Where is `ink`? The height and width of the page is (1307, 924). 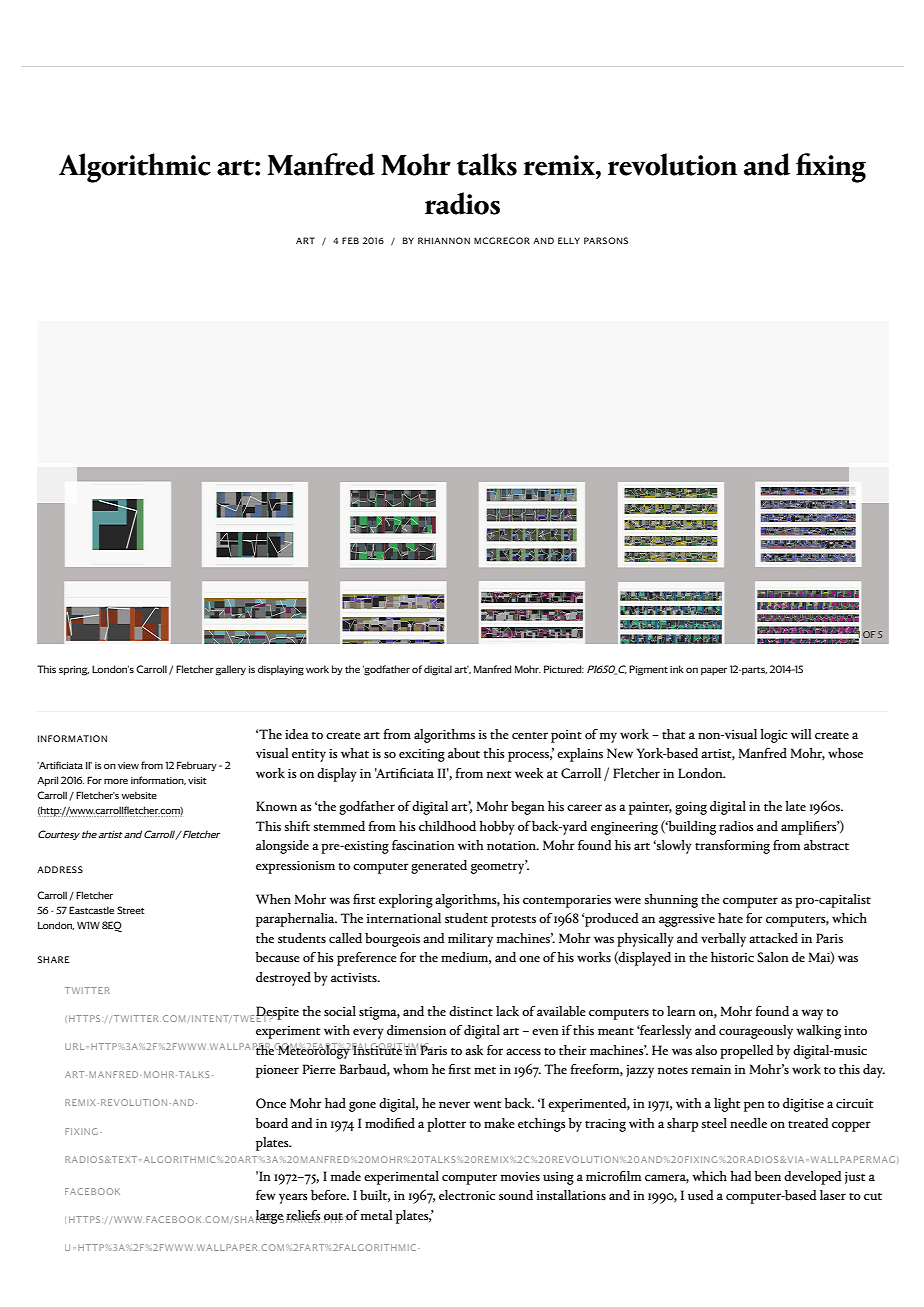 ink is located at coordinates (677, 669).
